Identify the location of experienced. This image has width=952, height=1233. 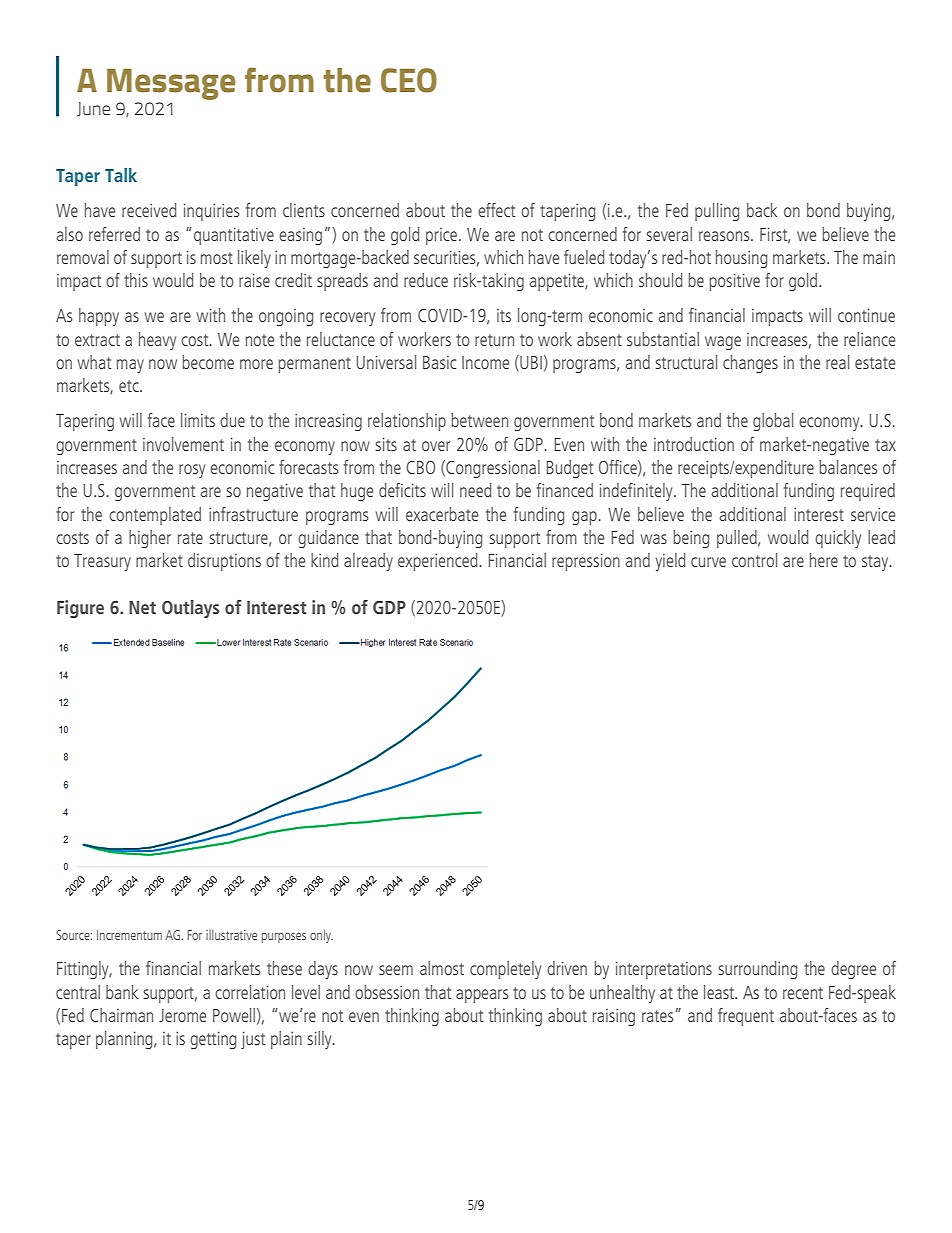
(437, 562).
